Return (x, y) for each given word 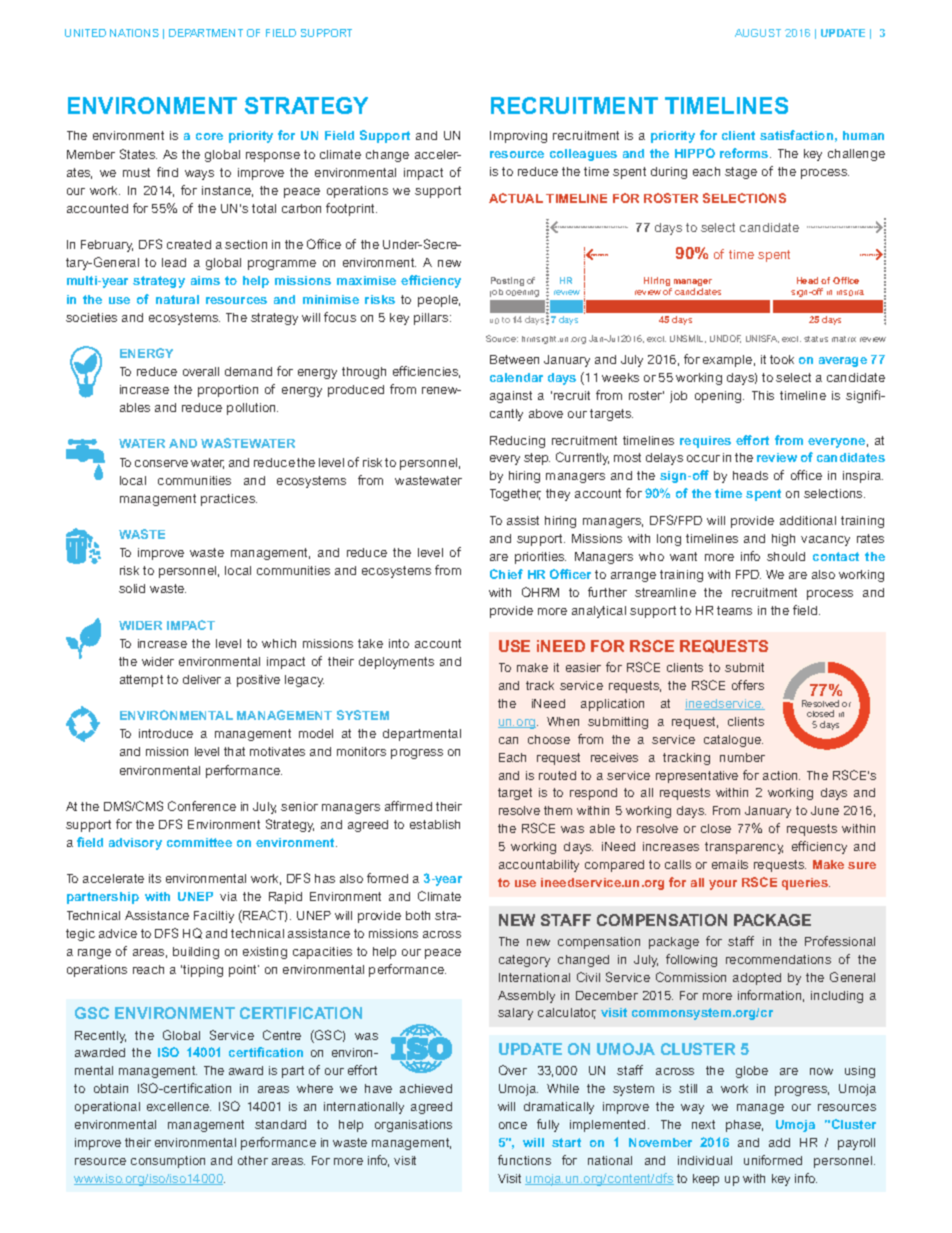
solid (132, 588)
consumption (168, 1162)
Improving (518, 137)
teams (734, 610)
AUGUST (758, 33)
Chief (506, 574)
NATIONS (134, 33)
